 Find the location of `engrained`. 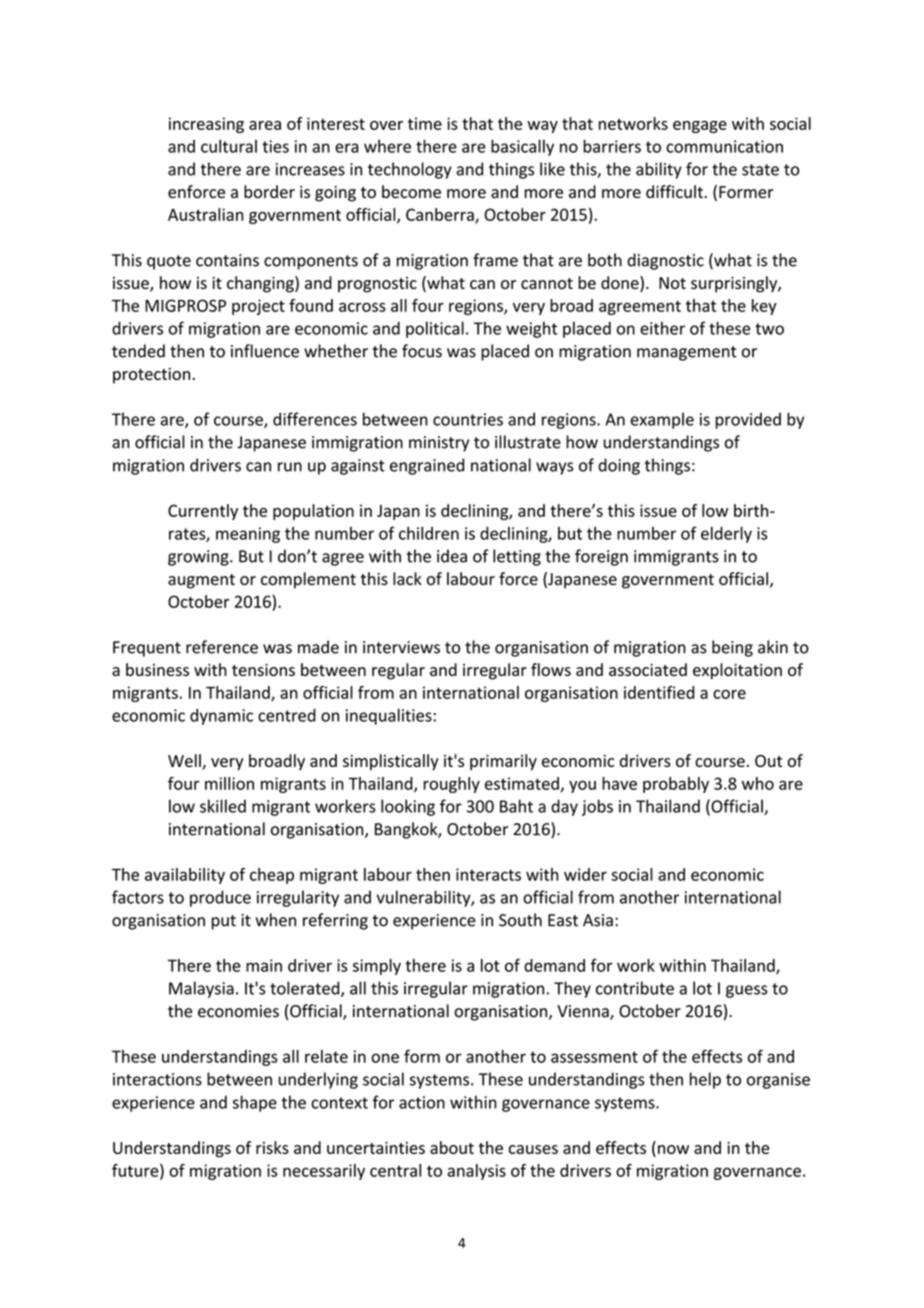

engrained is located at coordinates (427, 466).
